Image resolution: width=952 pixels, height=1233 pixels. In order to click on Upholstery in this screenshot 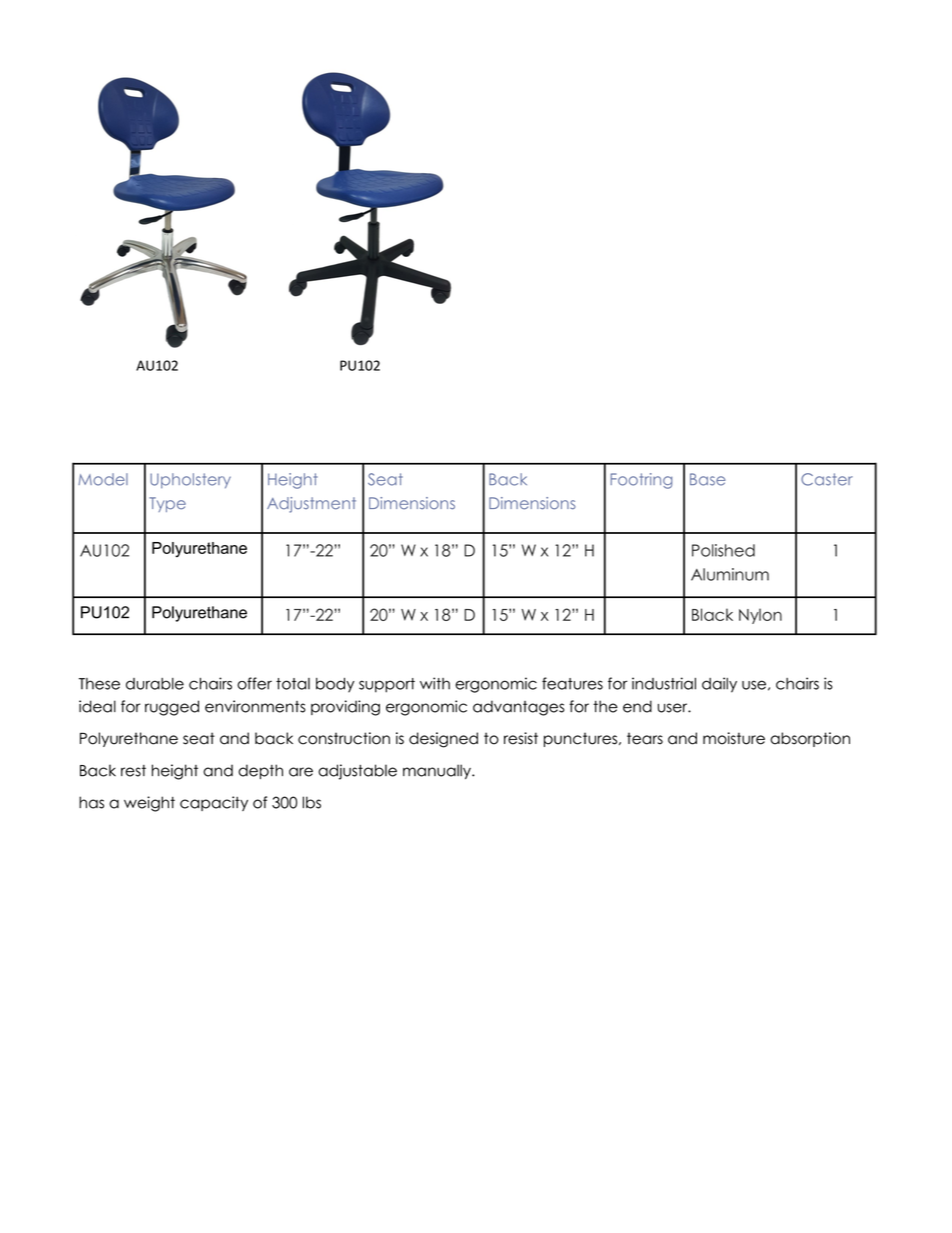, I will do `click(190, 481)`.
